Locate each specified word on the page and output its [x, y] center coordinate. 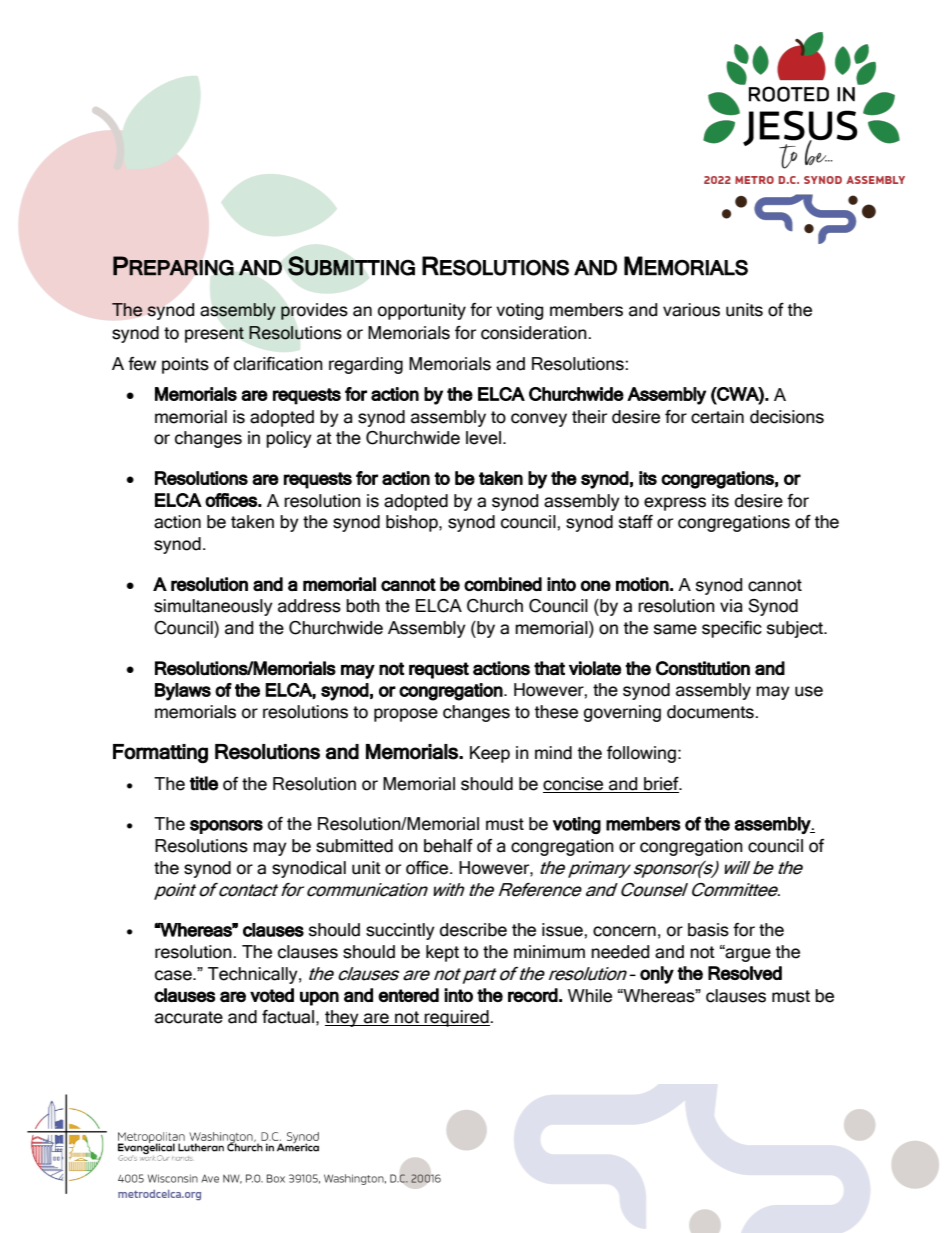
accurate [189, 1017]
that [549, 668]
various [691, 310]
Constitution [703, 668]
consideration [535, 333]
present [214, 335]
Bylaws [183, 692]
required [457, 1018]
